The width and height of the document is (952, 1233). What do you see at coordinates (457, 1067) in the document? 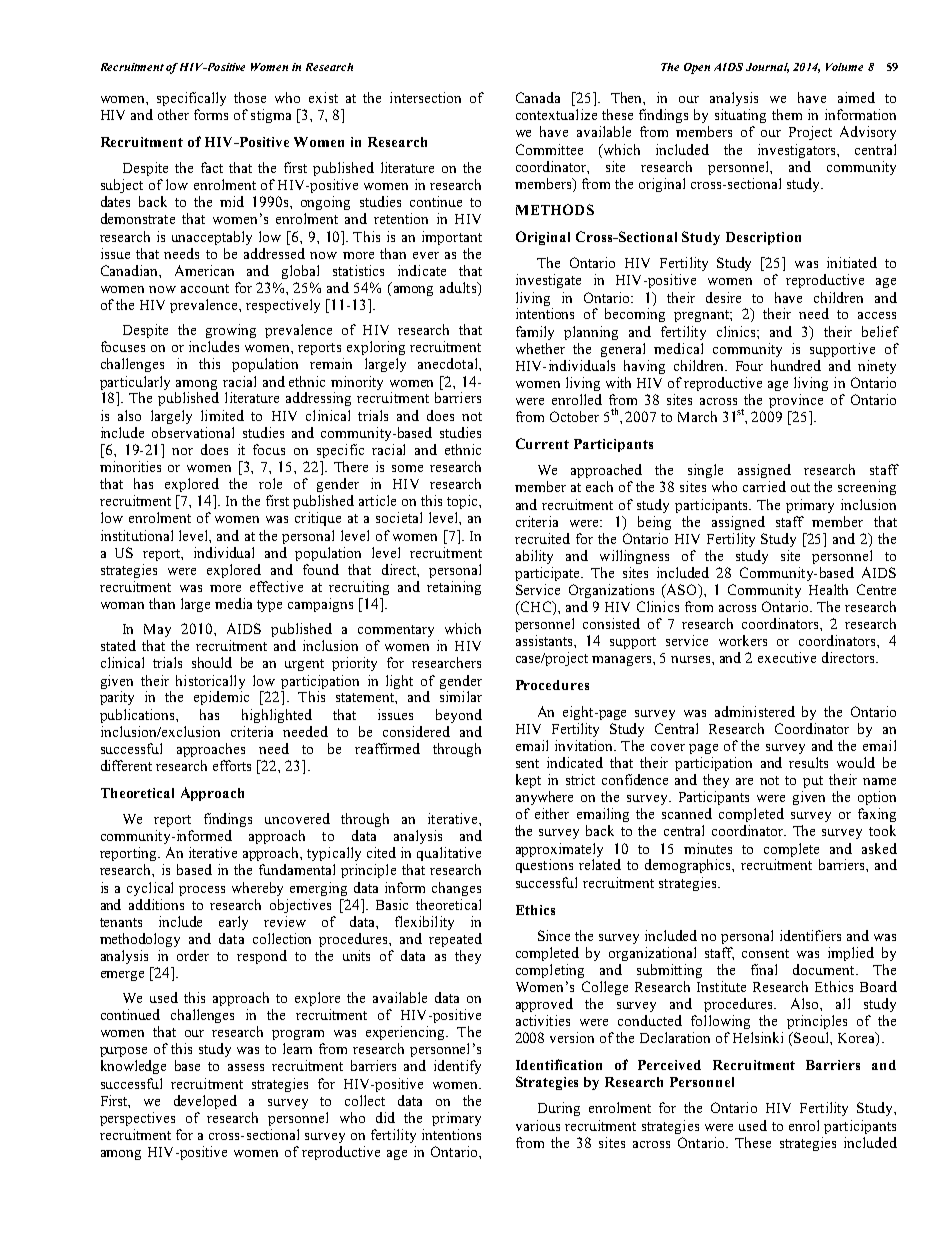
I see `identify` at bounding box center [457, 1067].
